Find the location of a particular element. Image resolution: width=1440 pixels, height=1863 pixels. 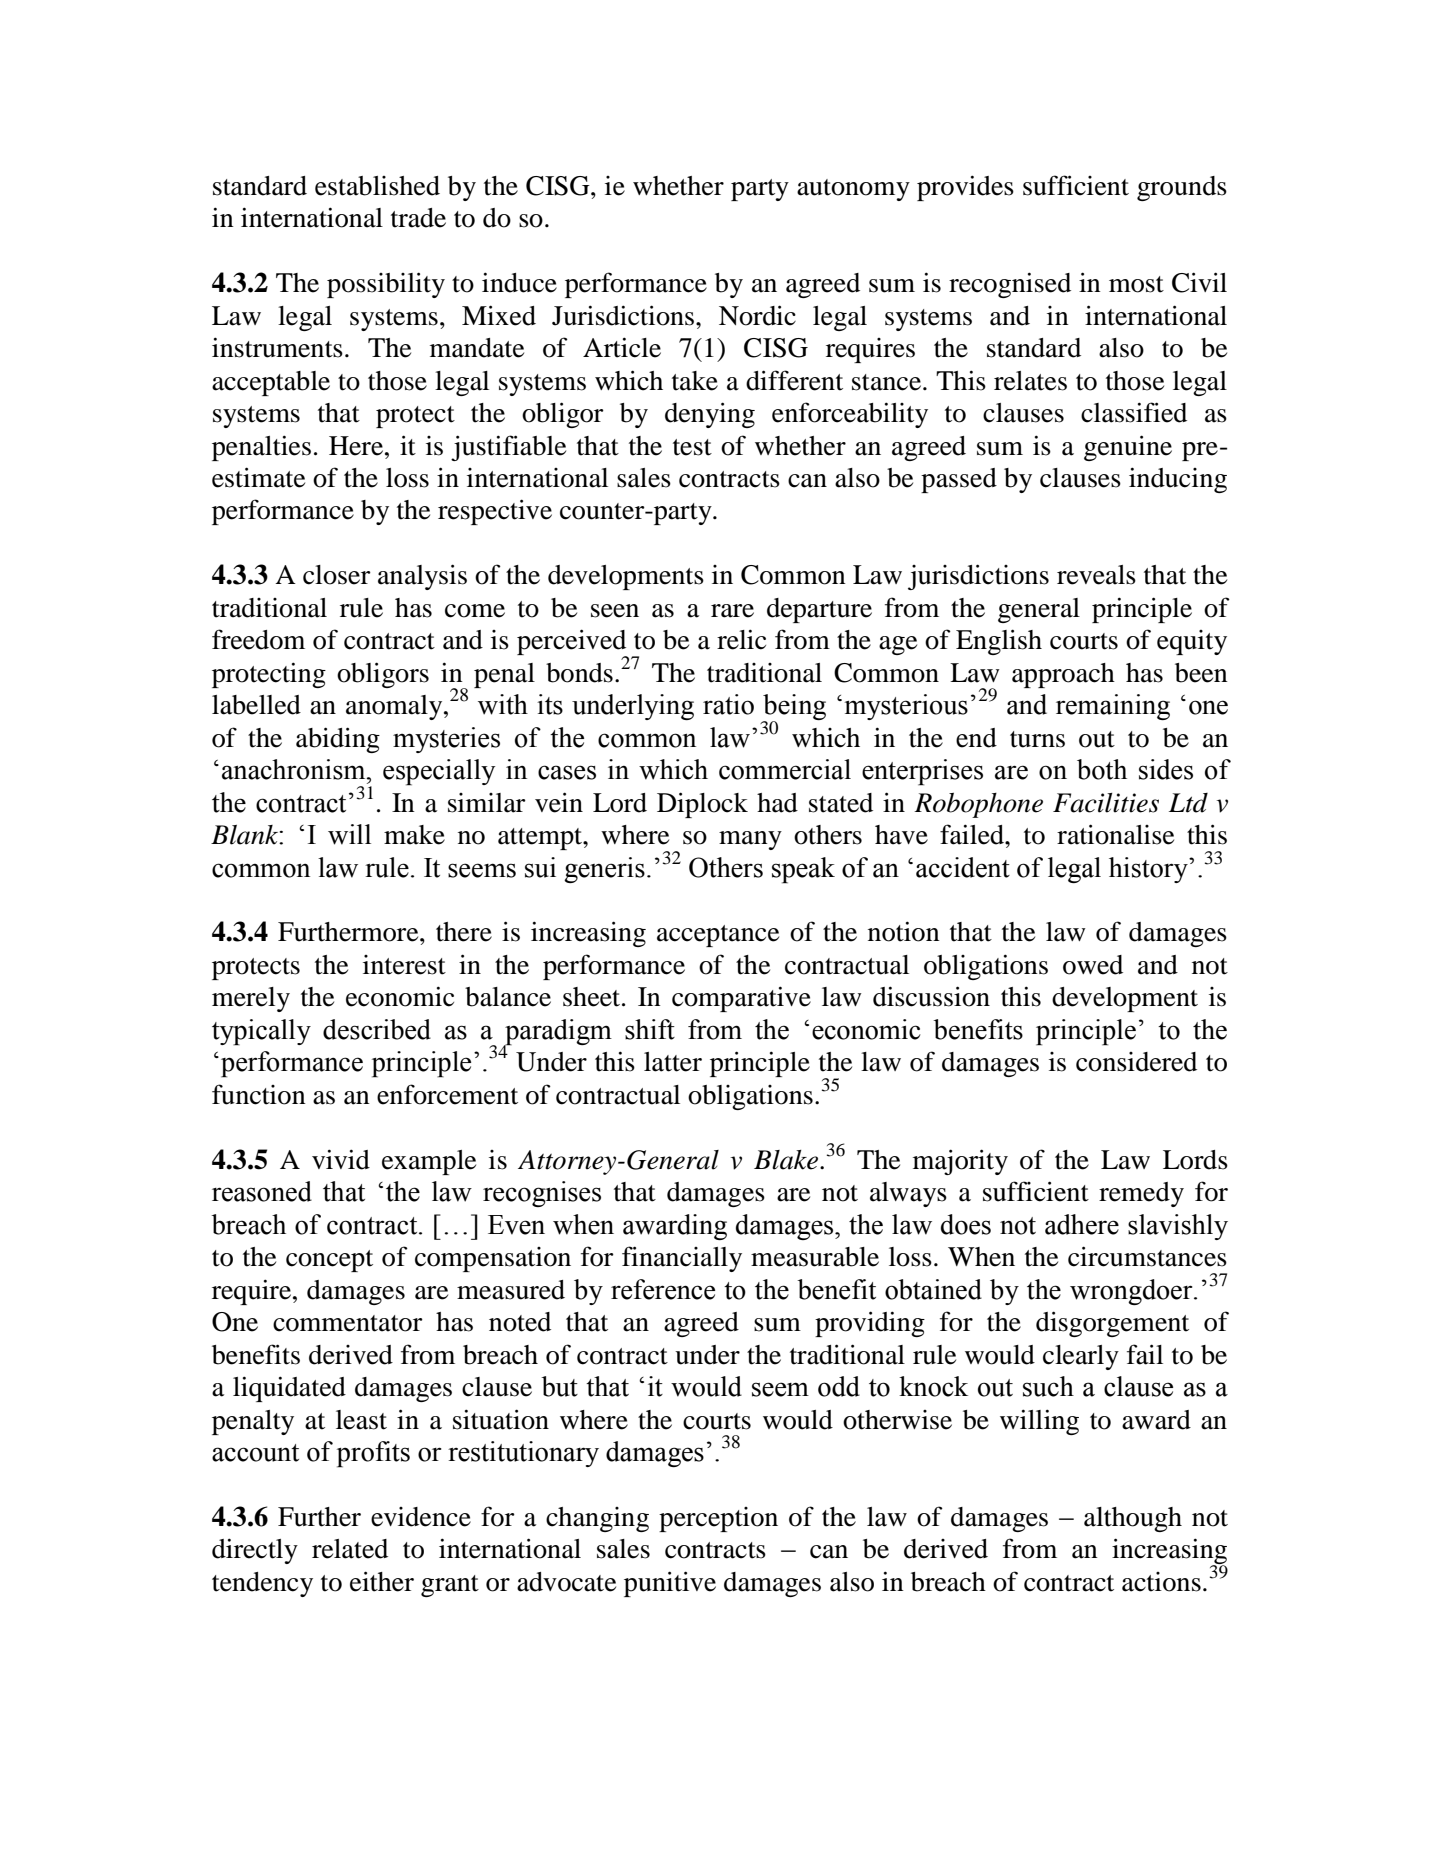

abiding is located at coordinates (338, 740).
